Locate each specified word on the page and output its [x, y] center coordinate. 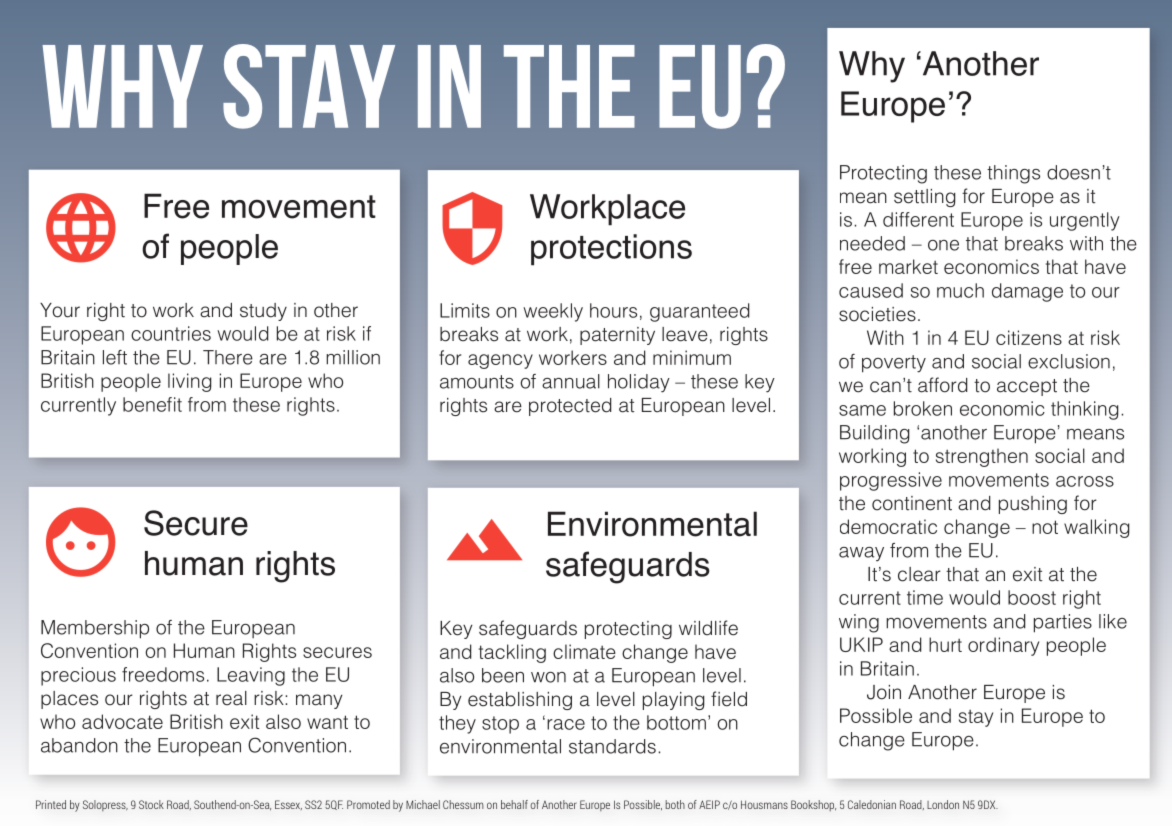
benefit [152, 404]
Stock [151, 804]
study [263, 312]
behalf [514, 804]
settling [925, 198]
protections [611, 250]
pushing [1033, 505]
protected [570, 407]
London [943, 804]
